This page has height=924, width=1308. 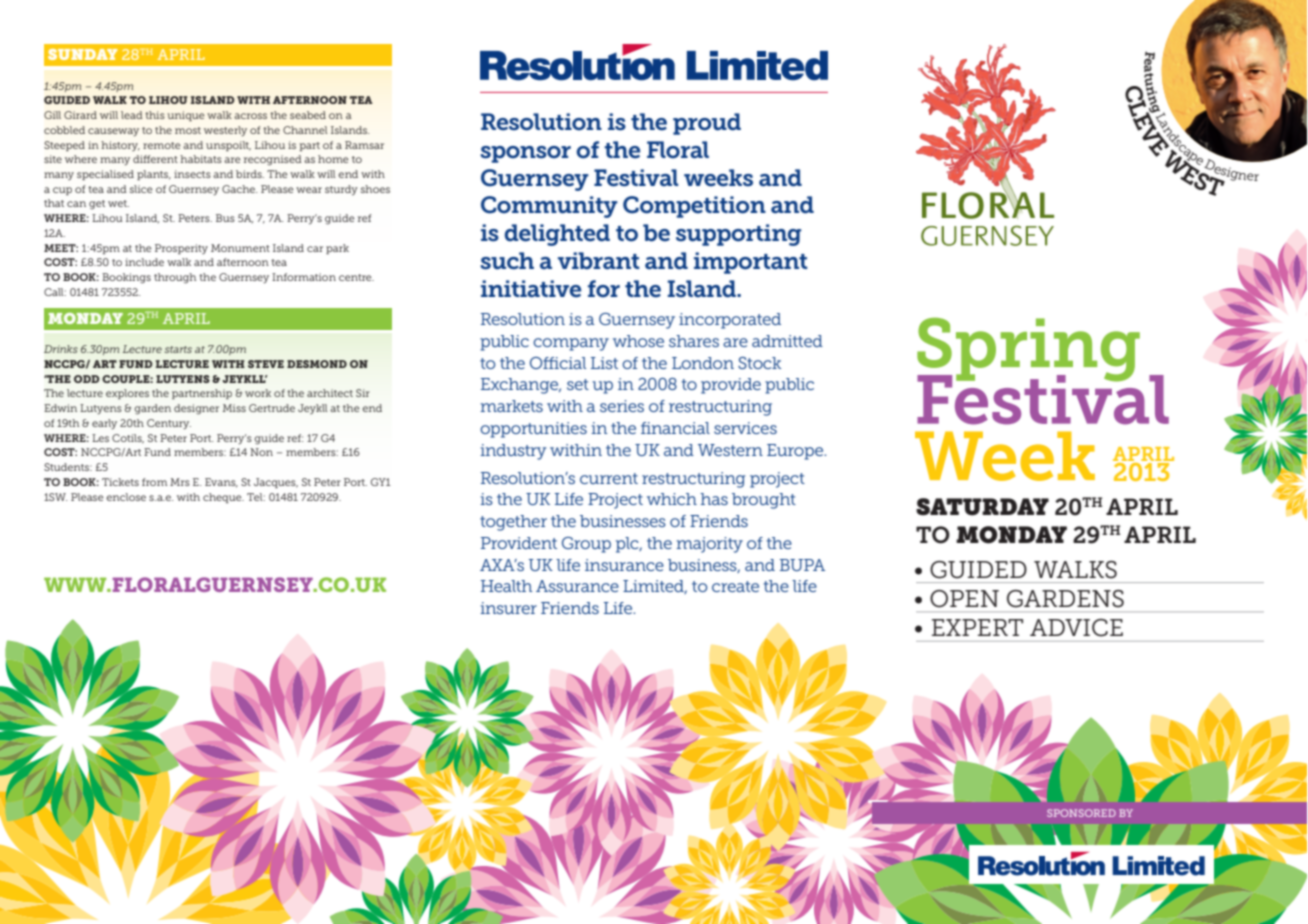 I want to click on SUNDAY, so click(x=82, y=54).
